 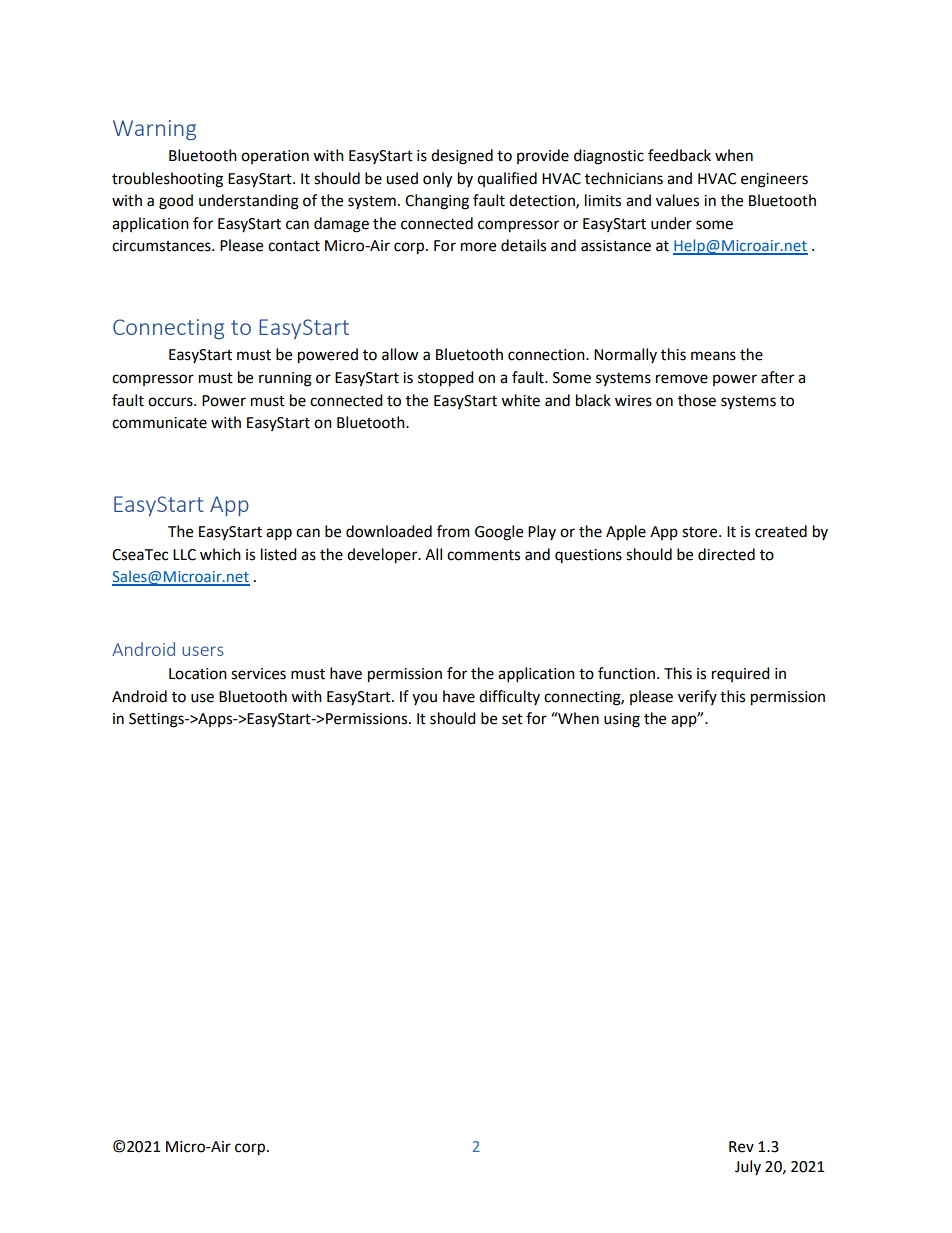 I want to click on required, so click(x=741, y=674).
